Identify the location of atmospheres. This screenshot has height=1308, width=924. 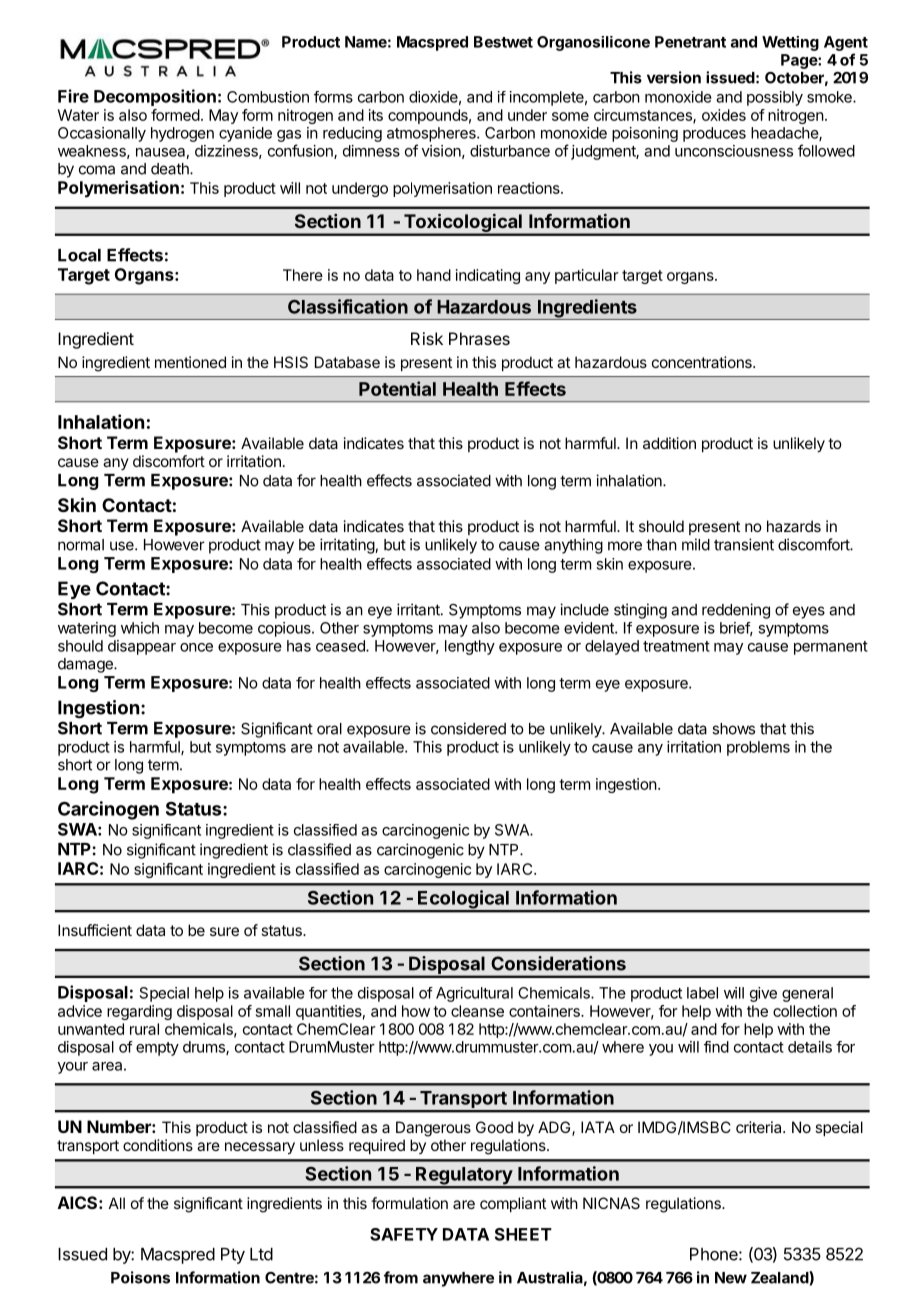
(432, 134).
